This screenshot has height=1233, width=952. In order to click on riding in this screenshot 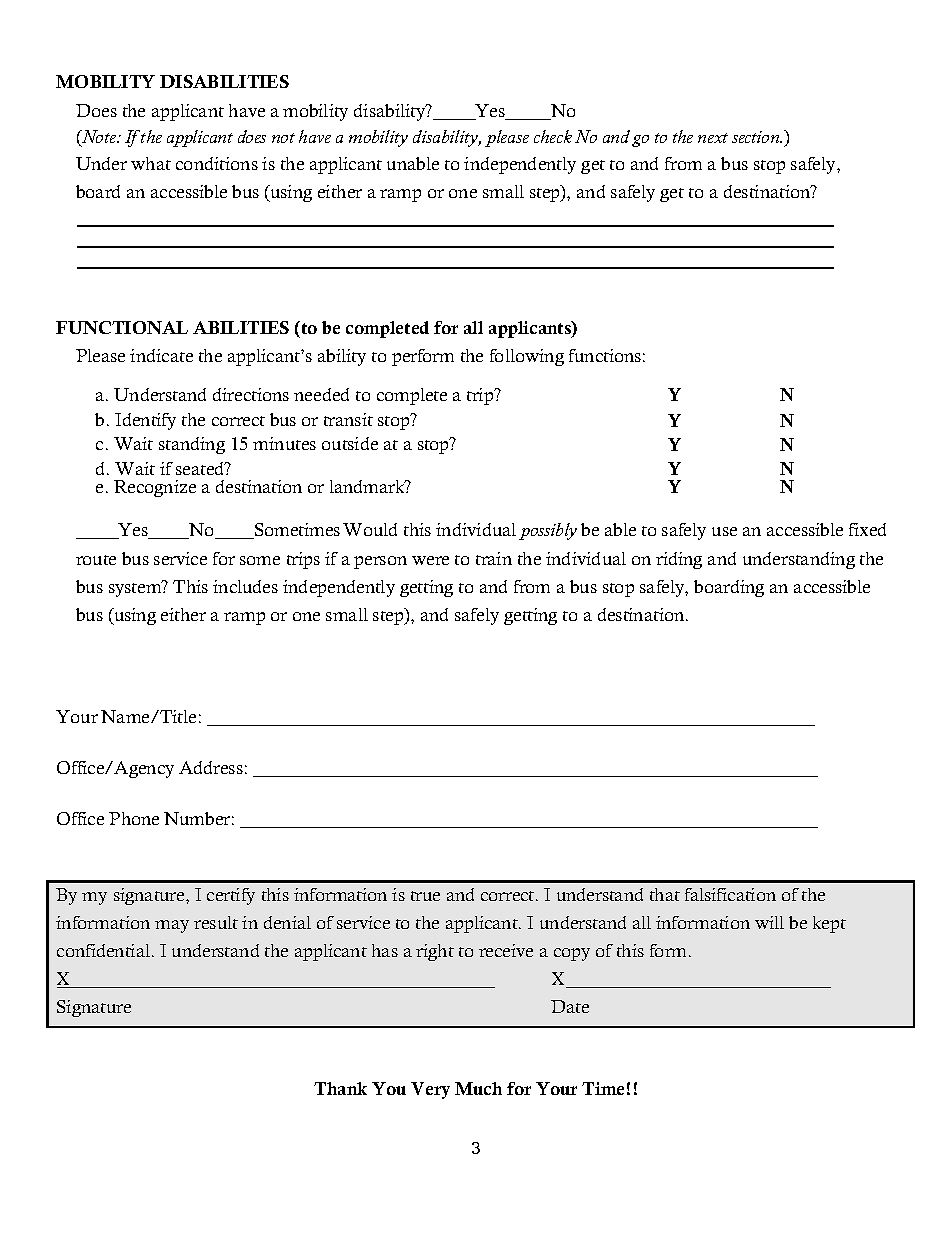, I will do `click(679, 560)`.
